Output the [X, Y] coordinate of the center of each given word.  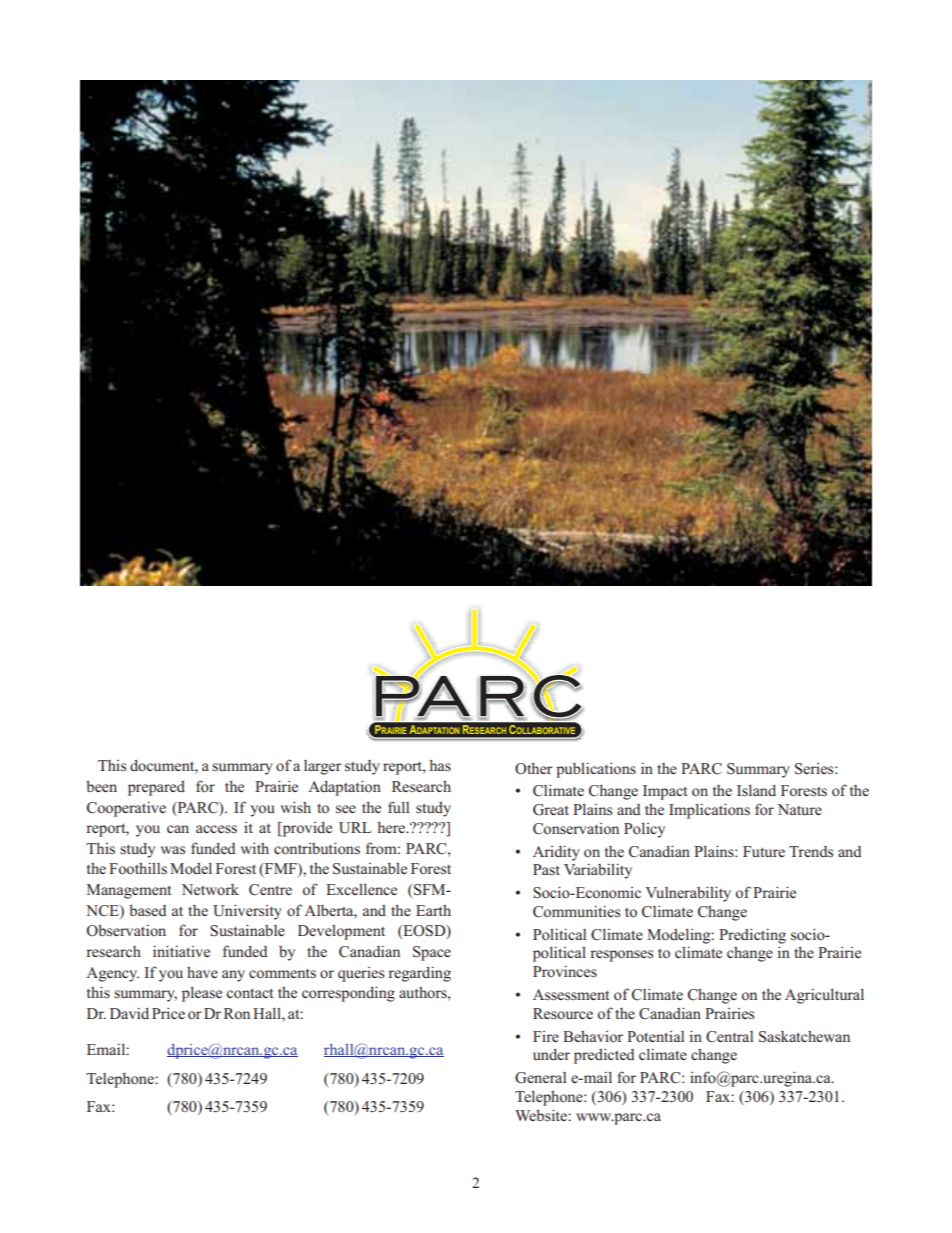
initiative [181, 951]
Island [756, 790]
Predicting [752, 936]
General [540, 1078]
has [440, 765]
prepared [156, 788]
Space [432, 953]
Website [542, 1115]
